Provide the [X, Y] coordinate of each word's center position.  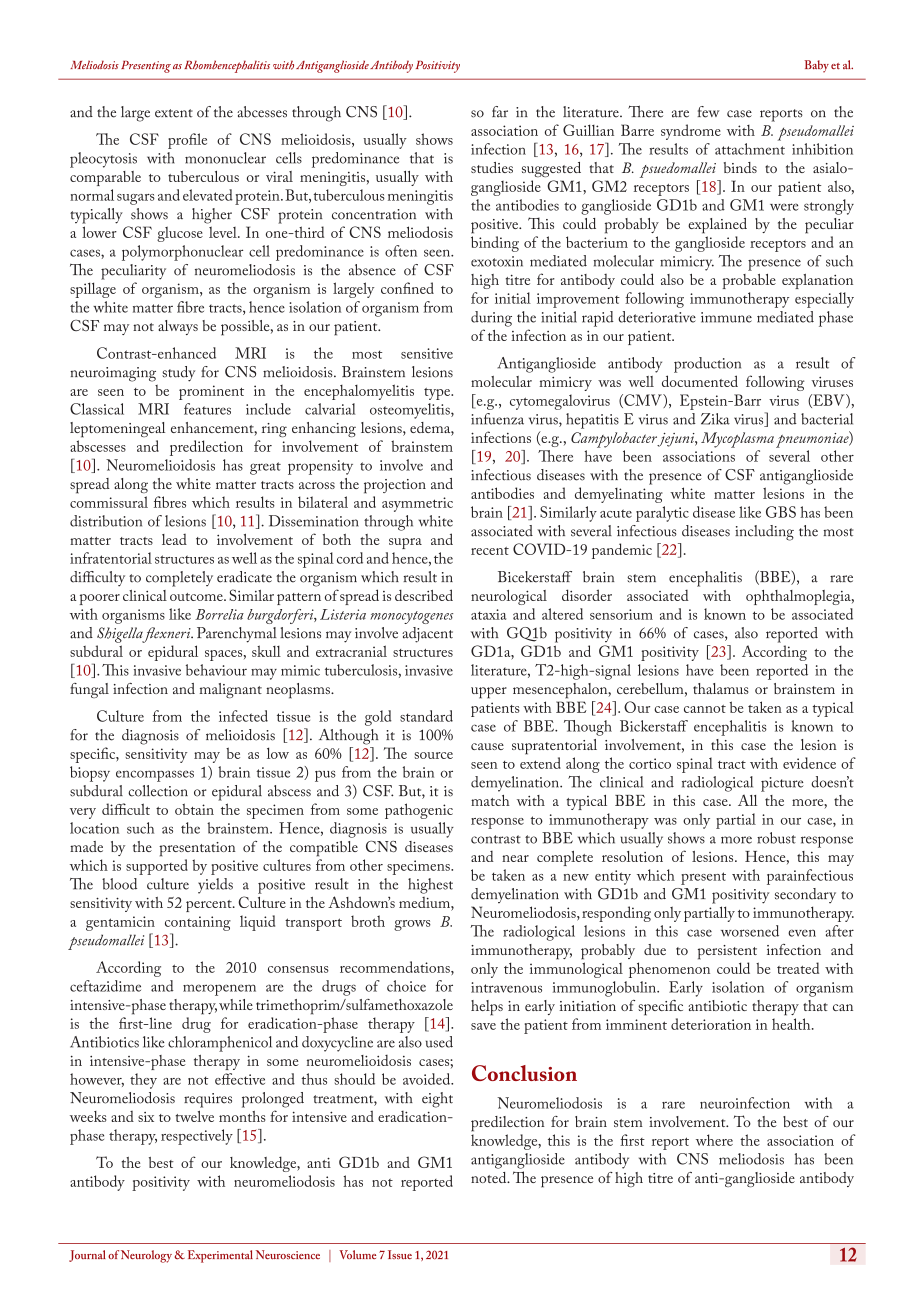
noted [490, 1177]
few [708, 112]
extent [174, 113]
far [500, 112]
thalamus [721, 688]
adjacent [427, 635]
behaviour [216, 670]
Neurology [146, 1256]
